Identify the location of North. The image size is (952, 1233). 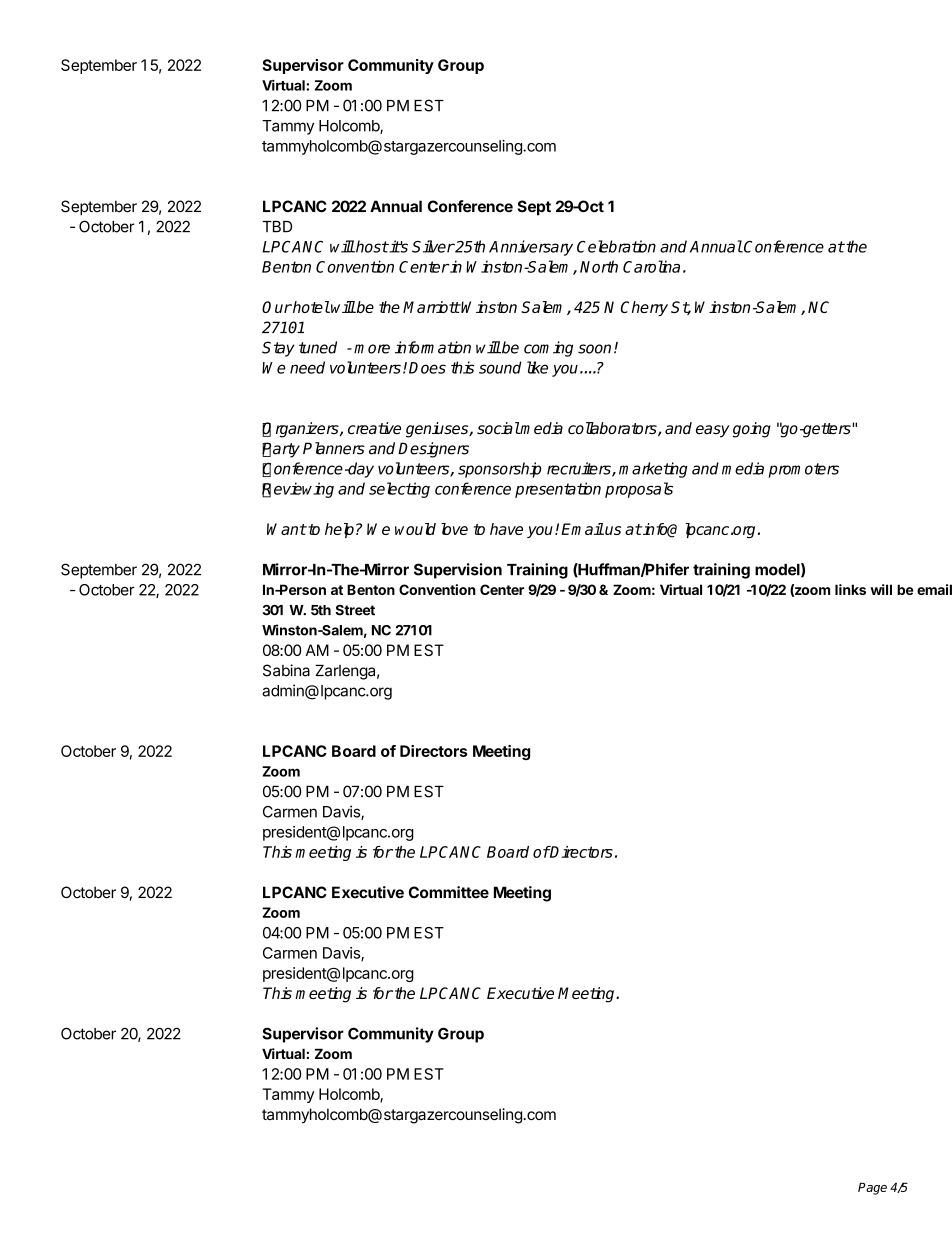
(599, 266).
